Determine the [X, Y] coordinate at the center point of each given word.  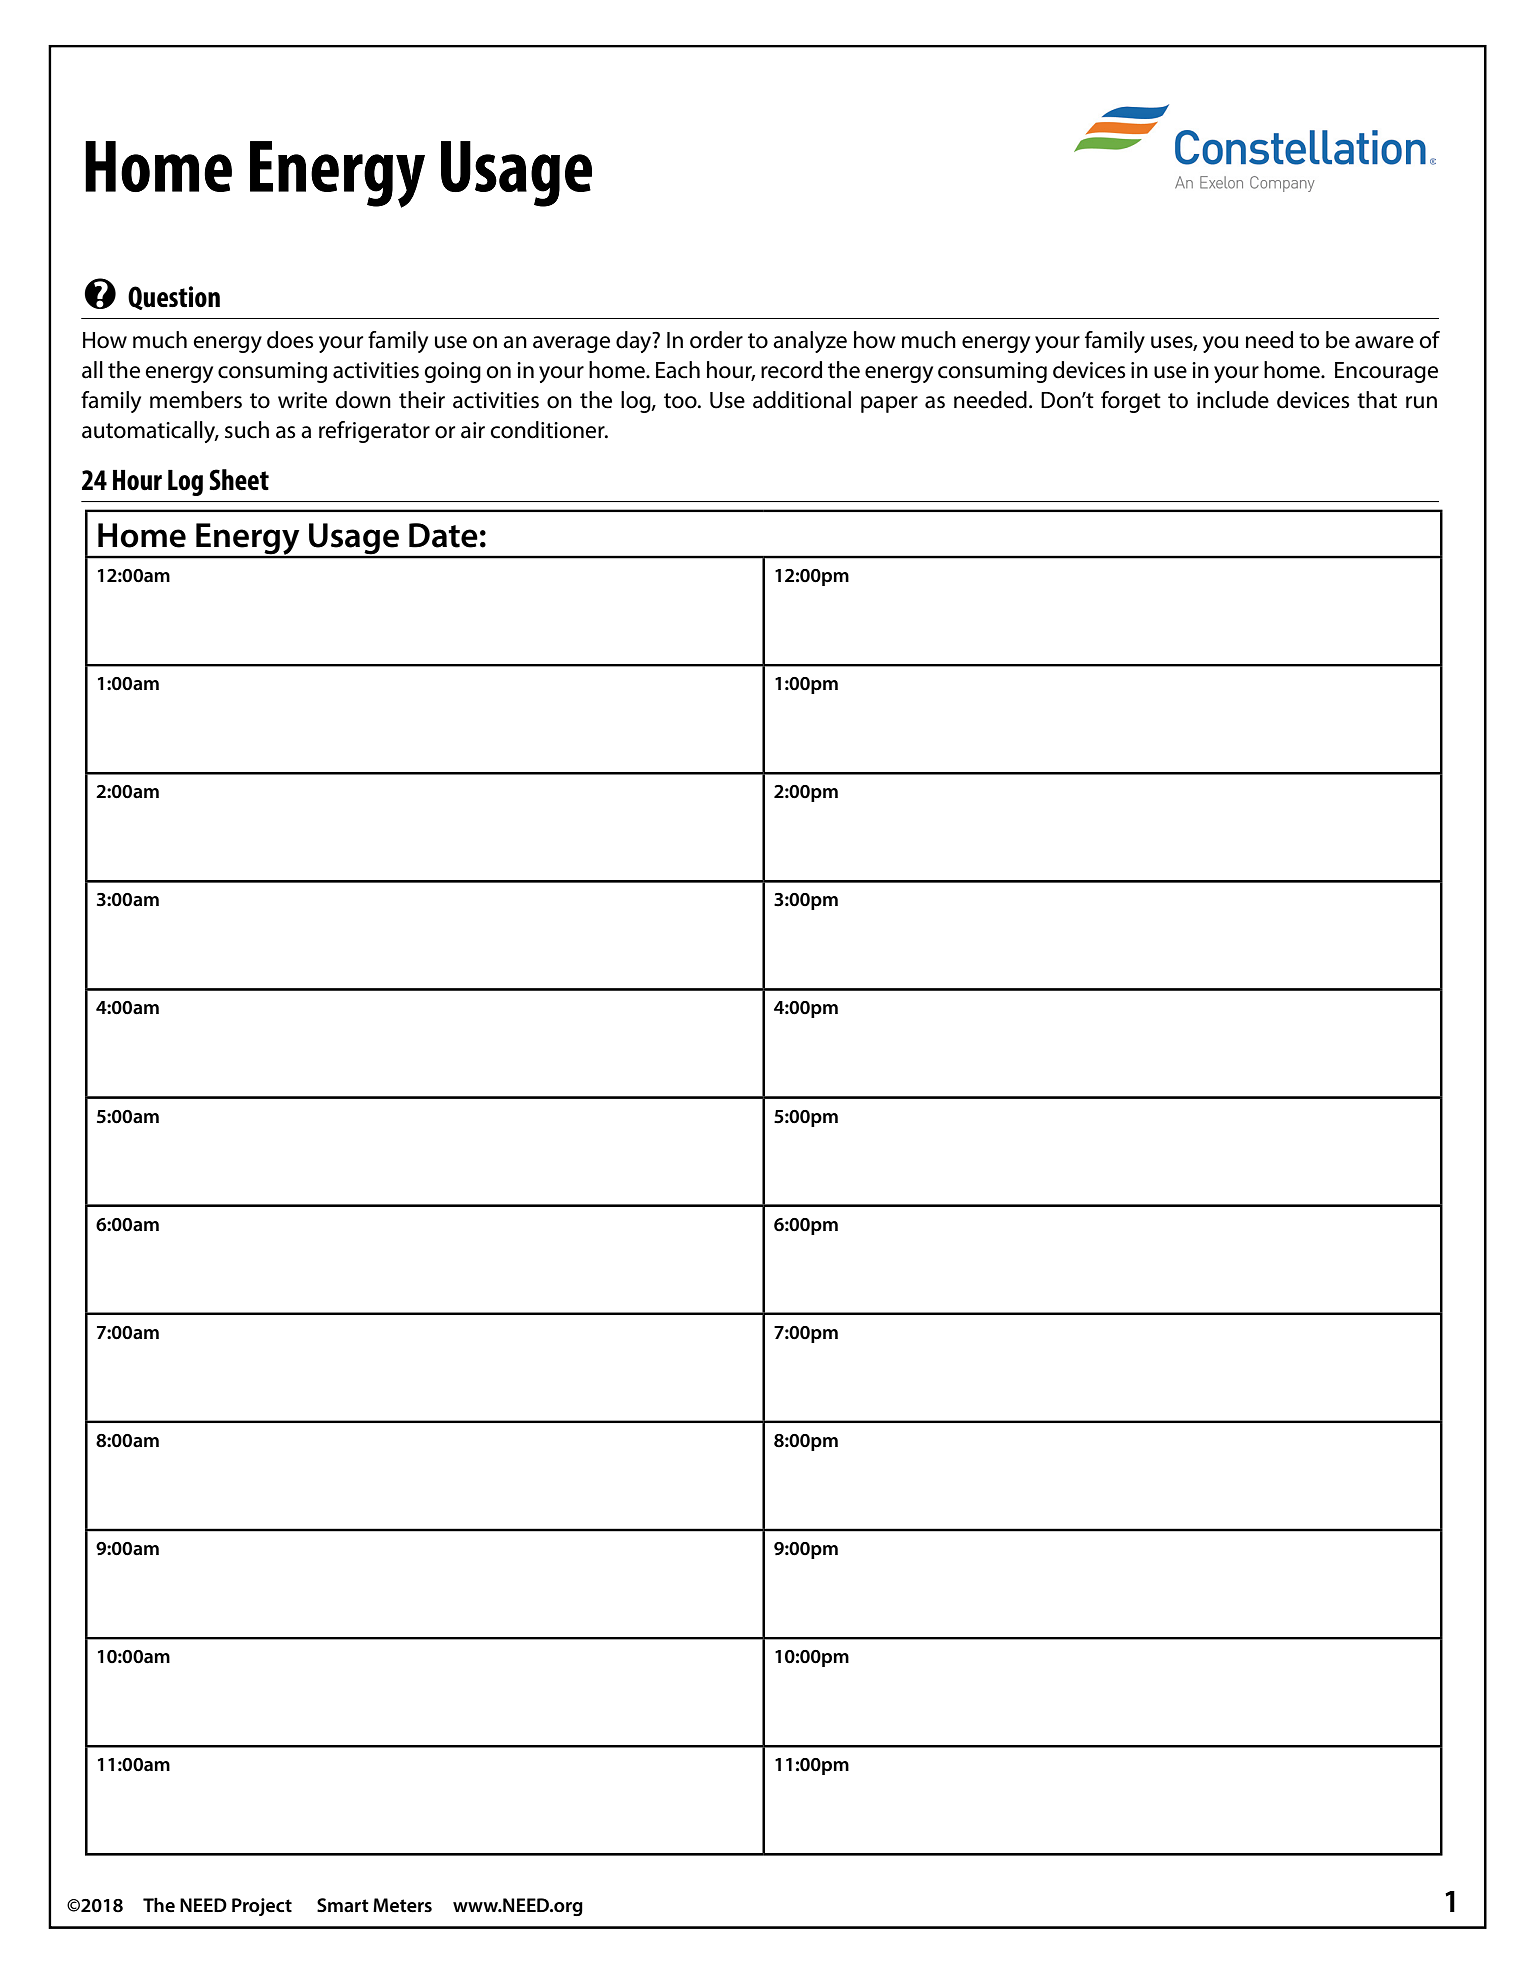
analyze [810, 342]
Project [262, 1907]
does [290, 340]
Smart [343, 1905]
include [1233, 400]
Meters [402, 1905]
